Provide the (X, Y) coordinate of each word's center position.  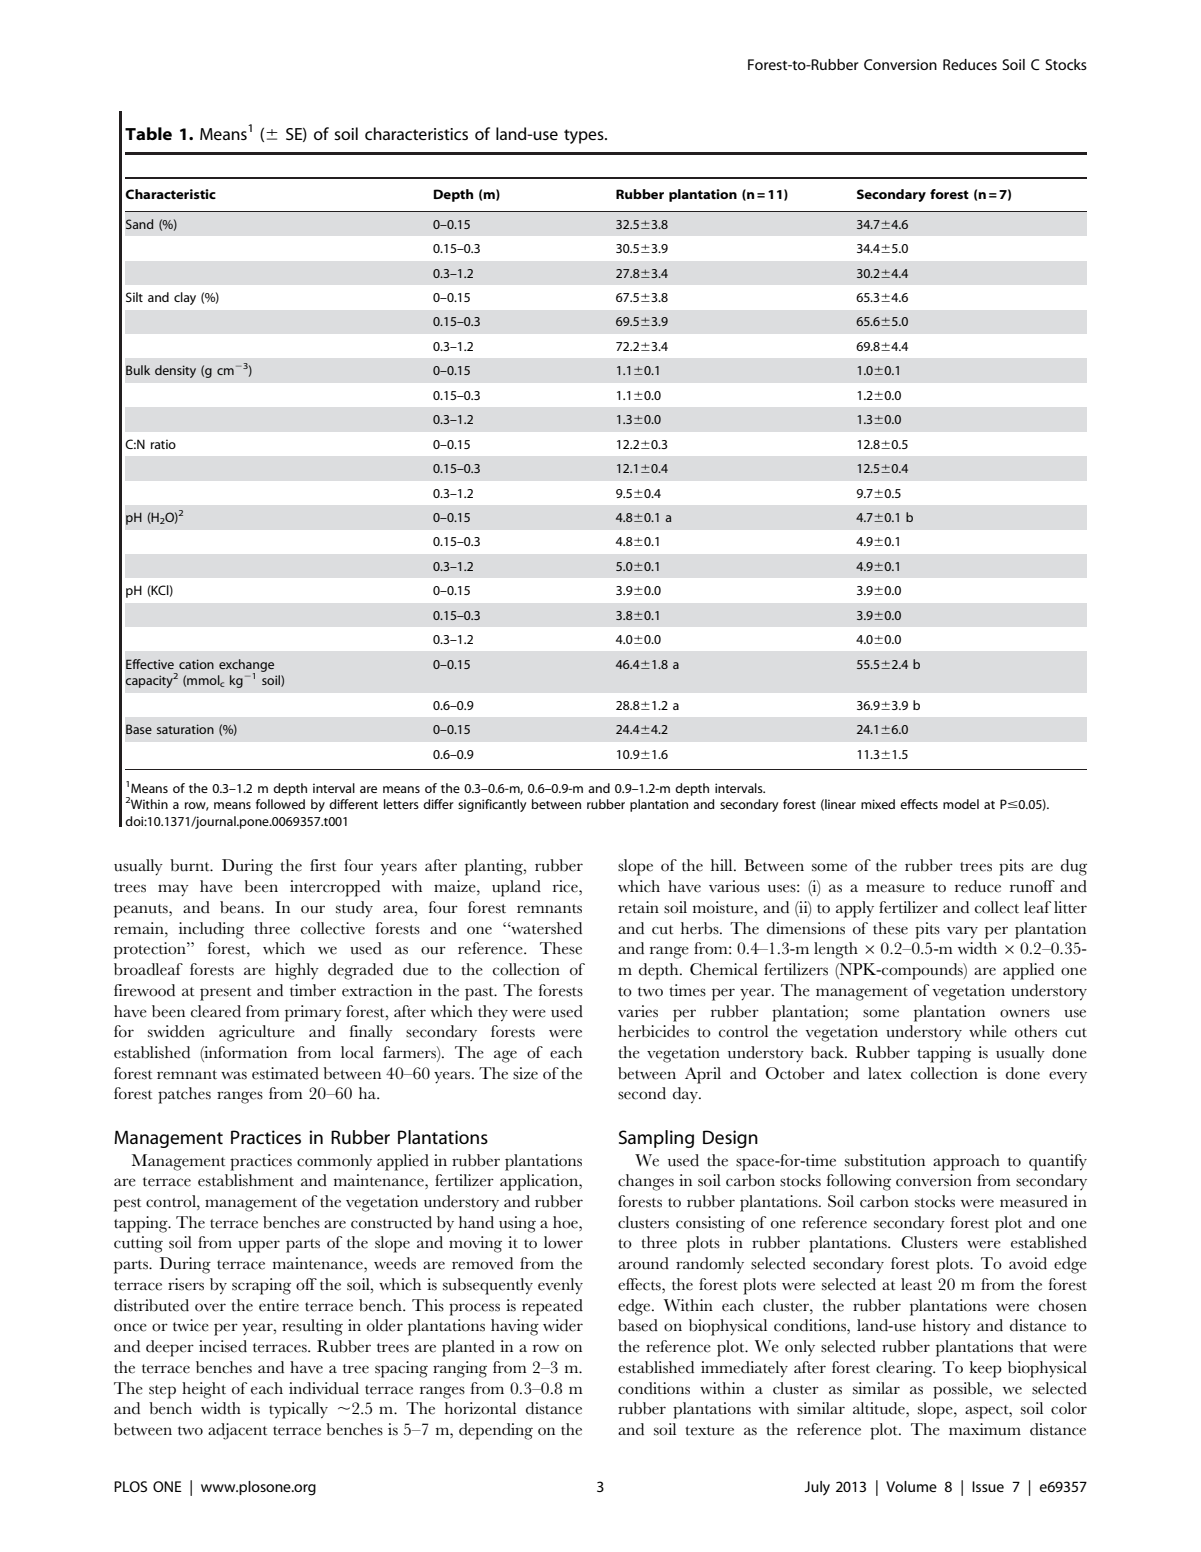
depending (496, 1431)
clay (185, 298)
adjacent (237, 1431)
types (585, 136)
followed (280, 804)
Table (148, 133)
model (961, 804)
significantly (492, 805)
